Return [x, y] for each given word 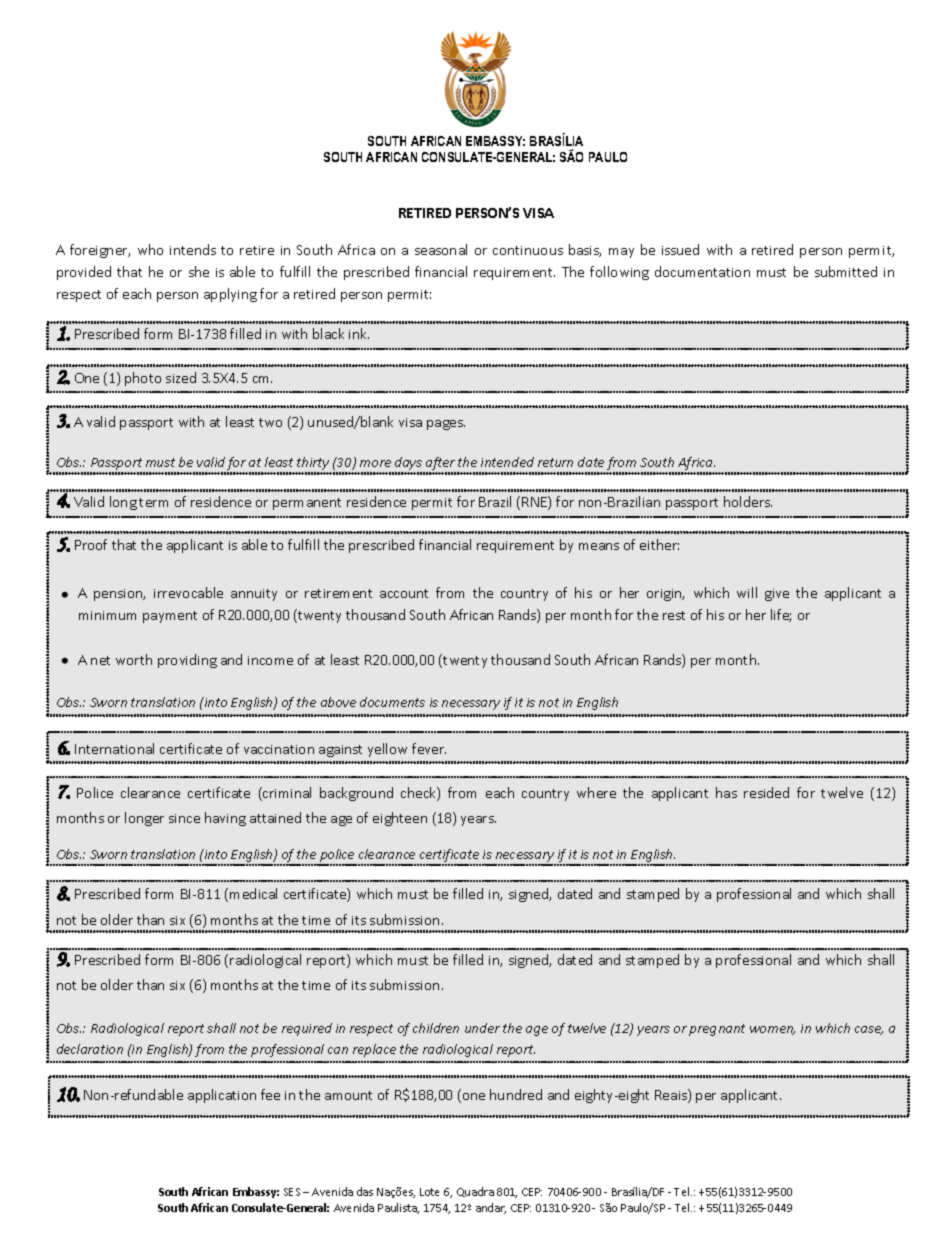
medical [253, 893]
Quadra [475, 1192]
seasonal [441, 249]
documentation [702, 271]
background [356, 794]
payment [170, 617]
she [199, 271]
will [747, 592]
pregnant [717, 1030]
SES [292, 1192]
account [404, 593]
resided [766, 792]
